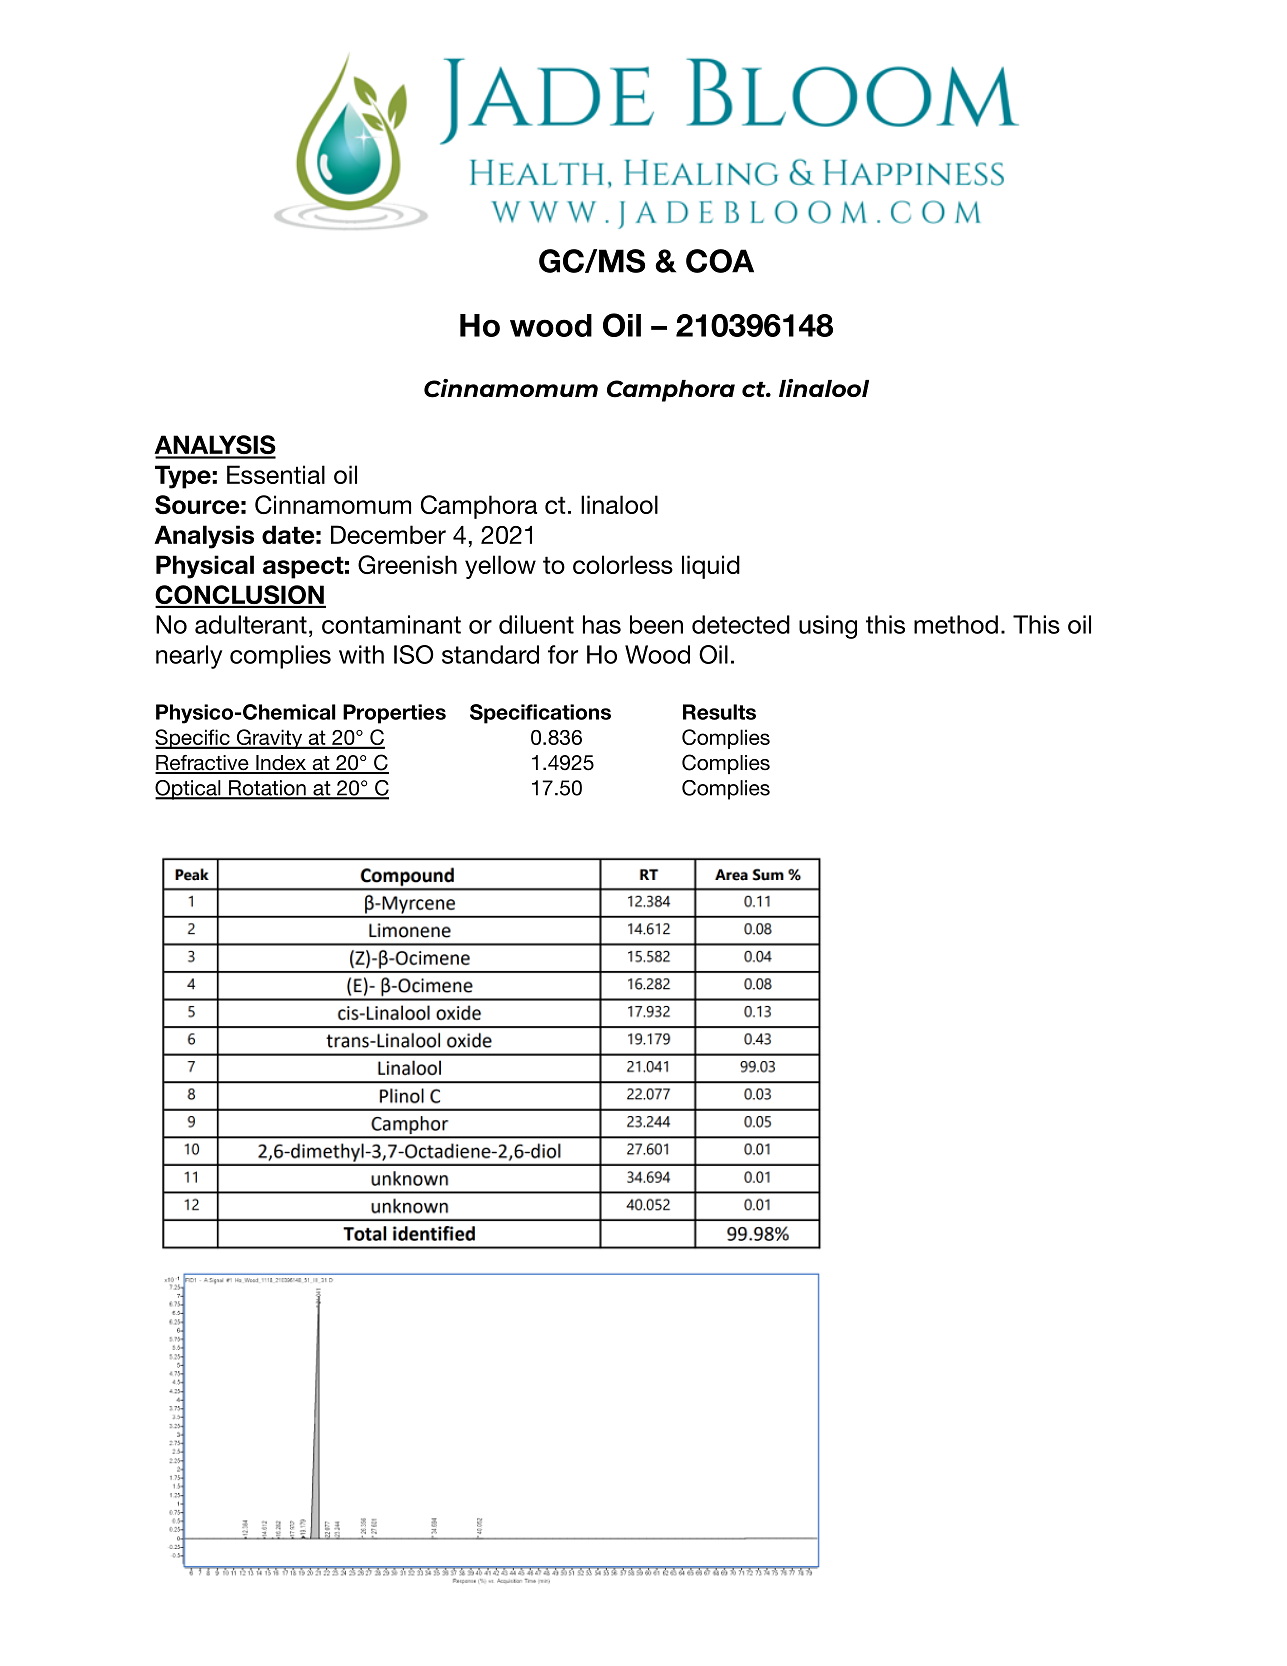 Image resolution: width=1287 pixels, height=1666 pixels. What do you see at coordinates (720, 261) in the page?
I see `COA` at bounding box center [720, 261].
